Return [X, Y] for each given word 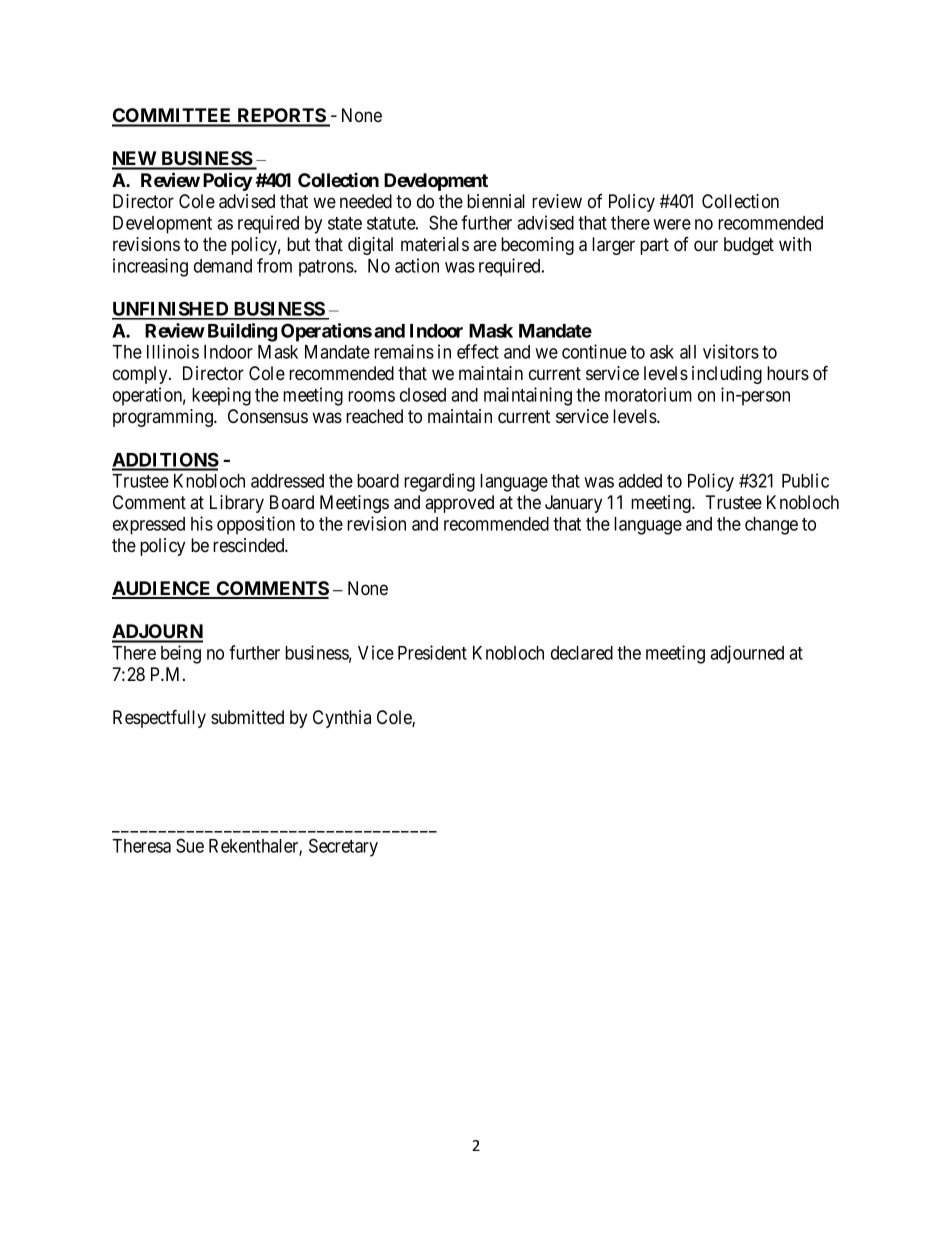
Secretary [343, 847]
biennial [496, 201]
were [672, 224]
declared [582, 653]
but [298, 244]
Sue [190, 845]
